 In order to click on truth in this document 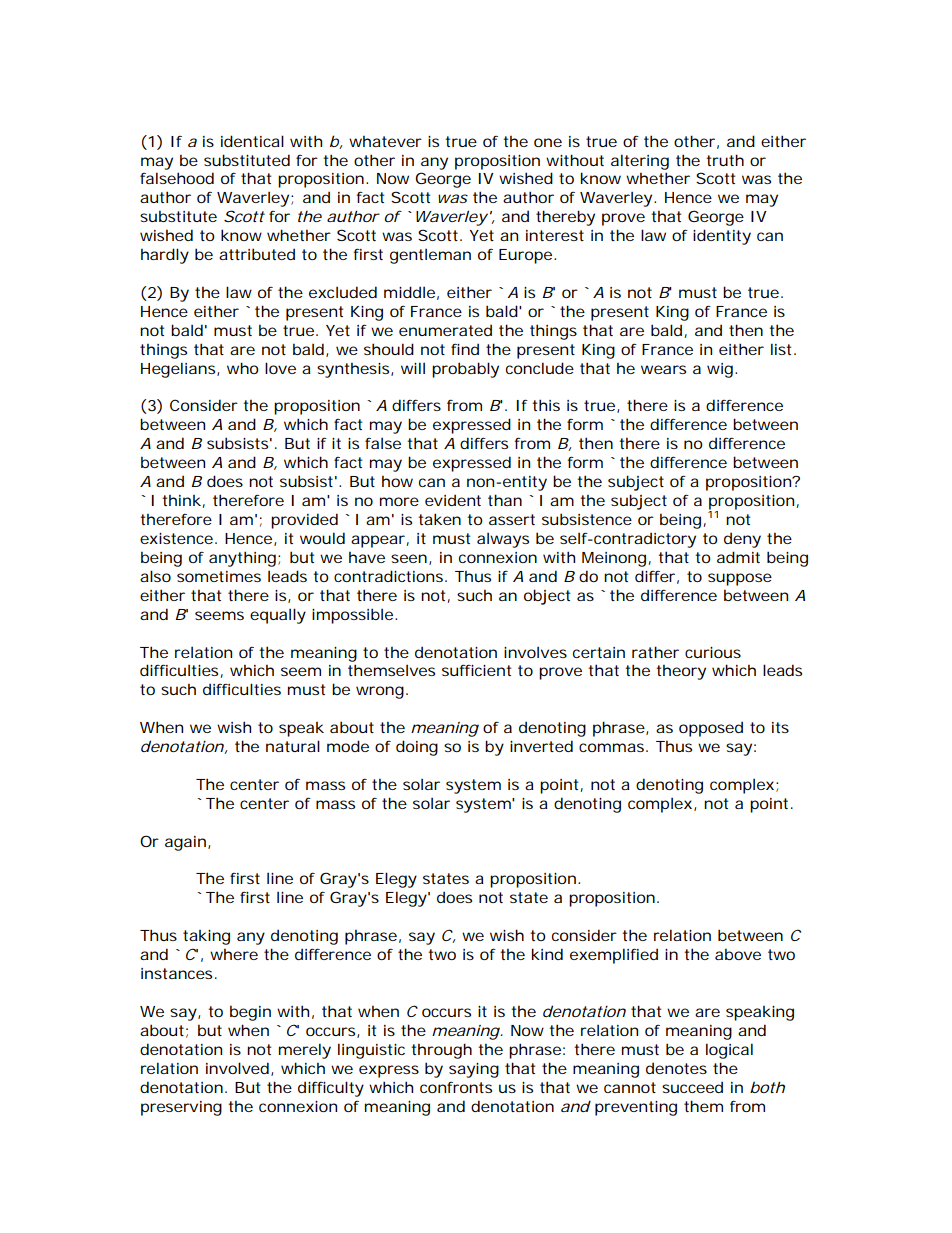, I will do `click(725, 160)`.
